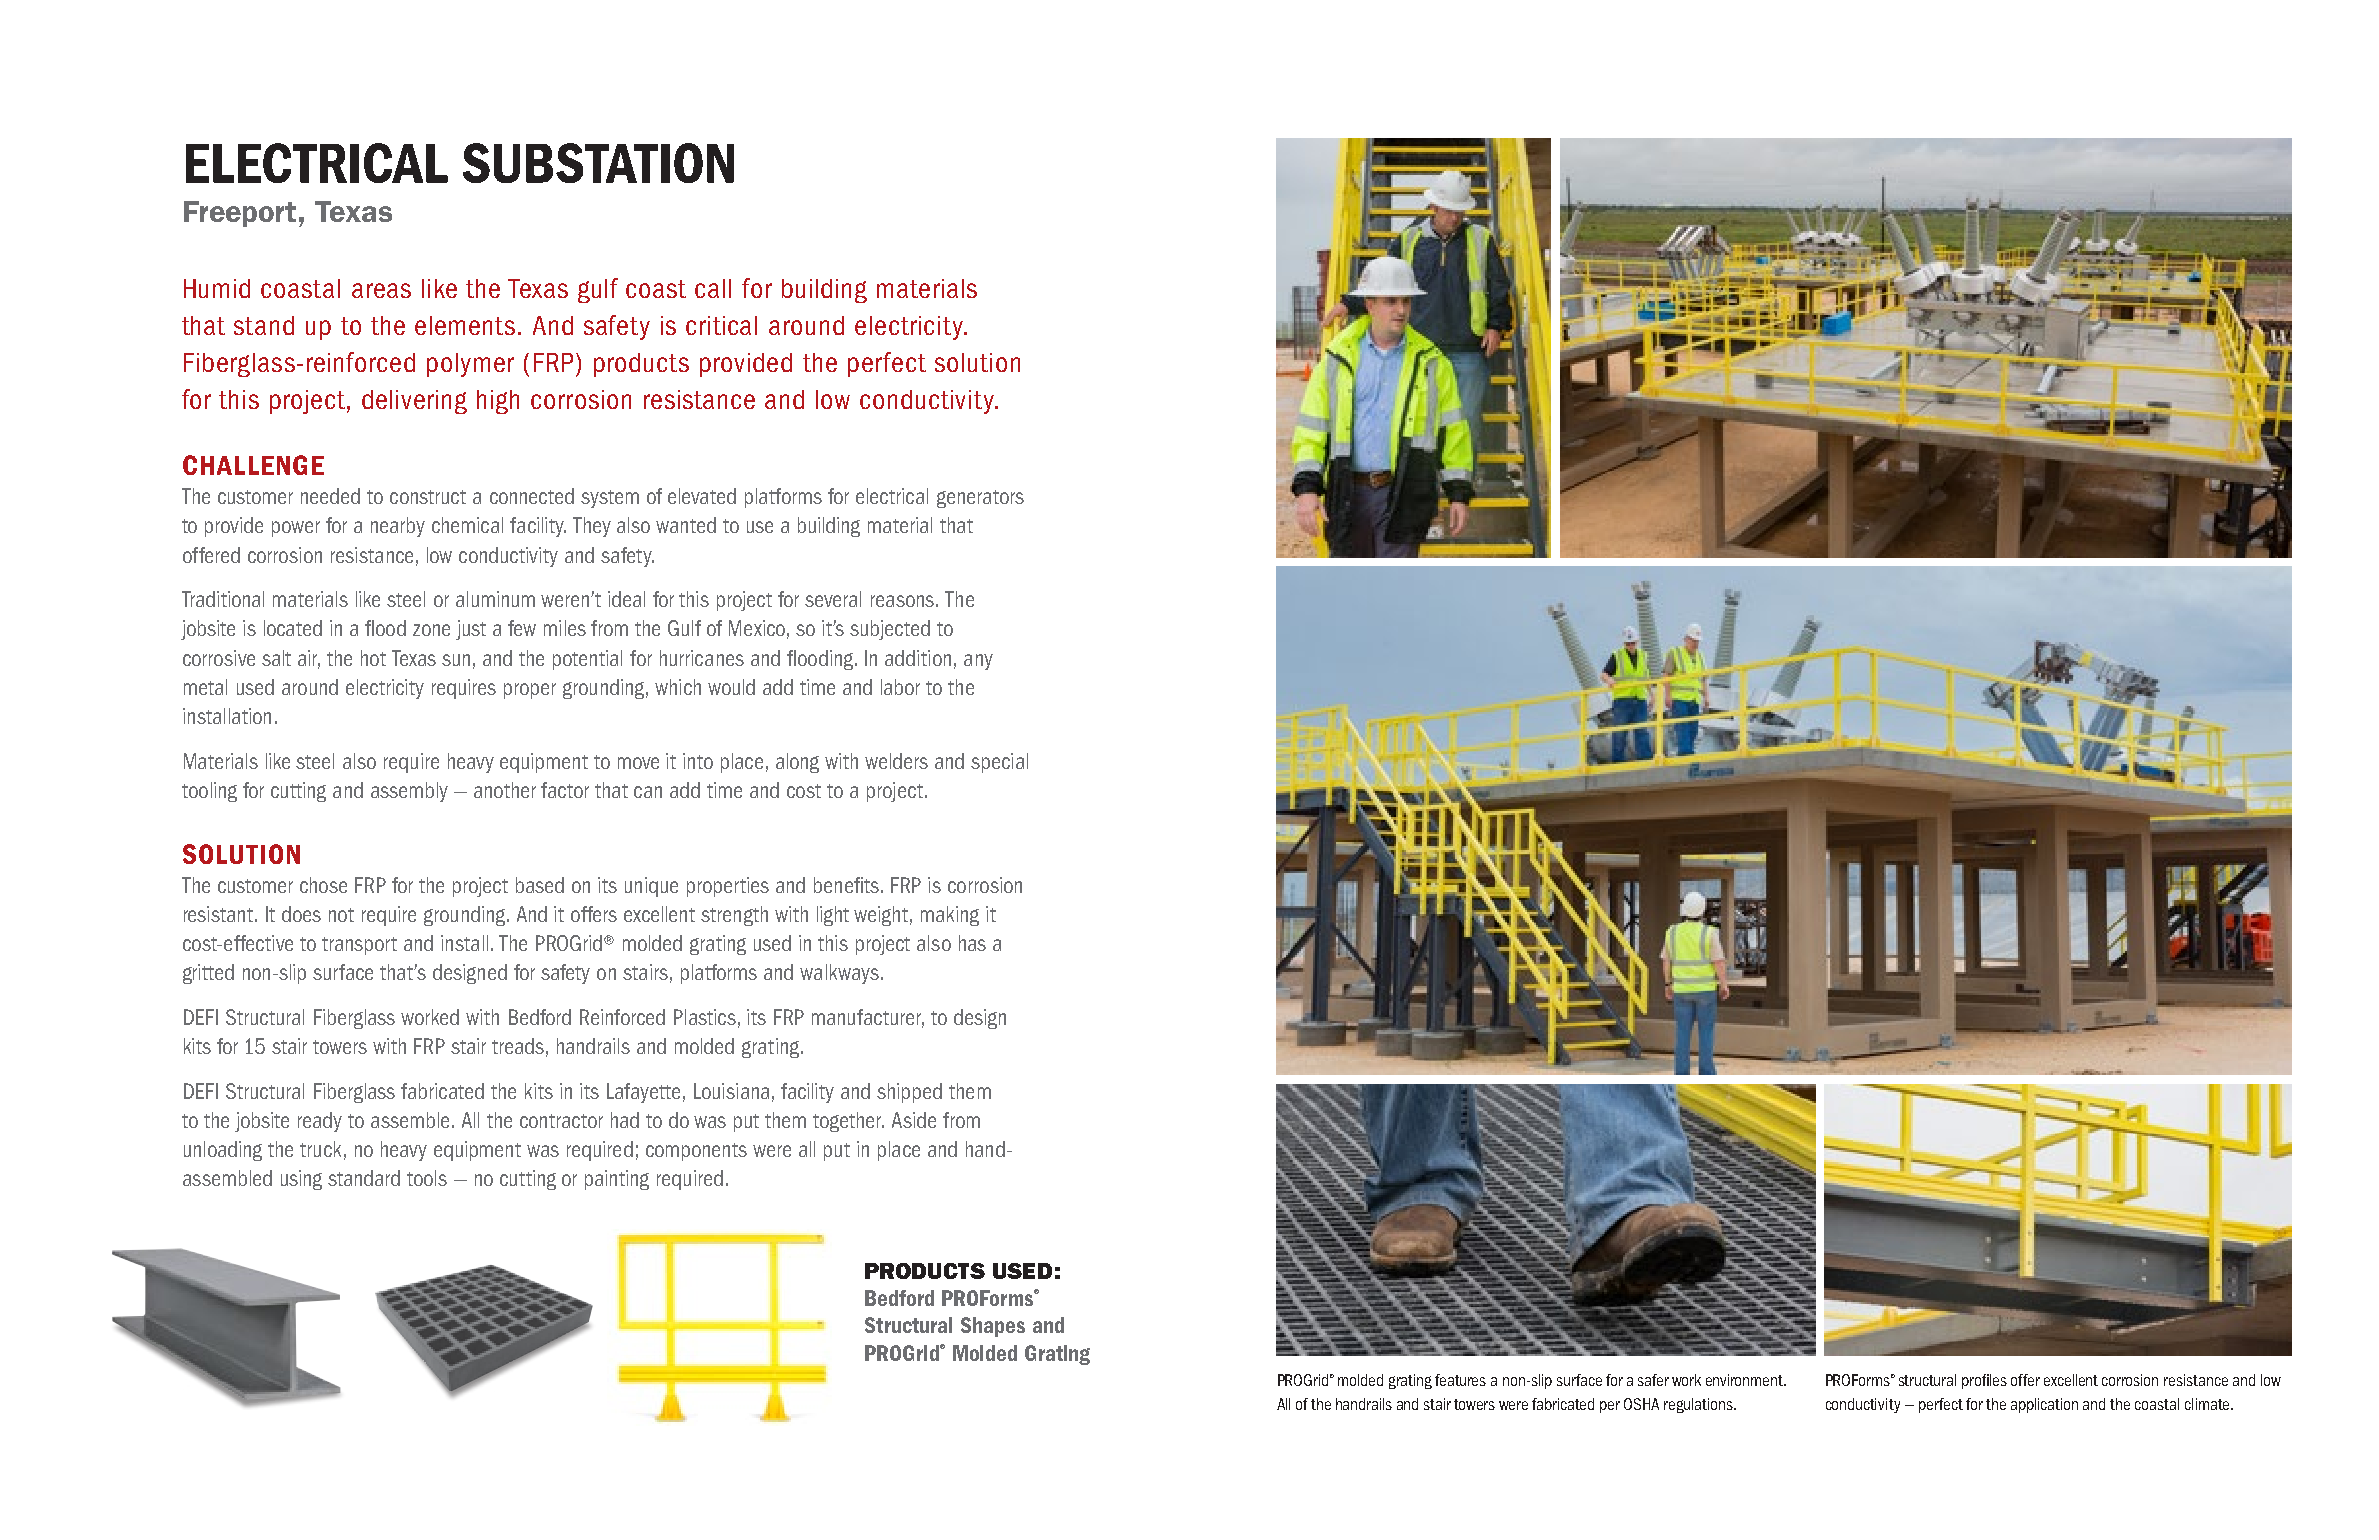 The height and width of the screenshot is (1540, 2379). I want to click on welders, so click(896, 761).
